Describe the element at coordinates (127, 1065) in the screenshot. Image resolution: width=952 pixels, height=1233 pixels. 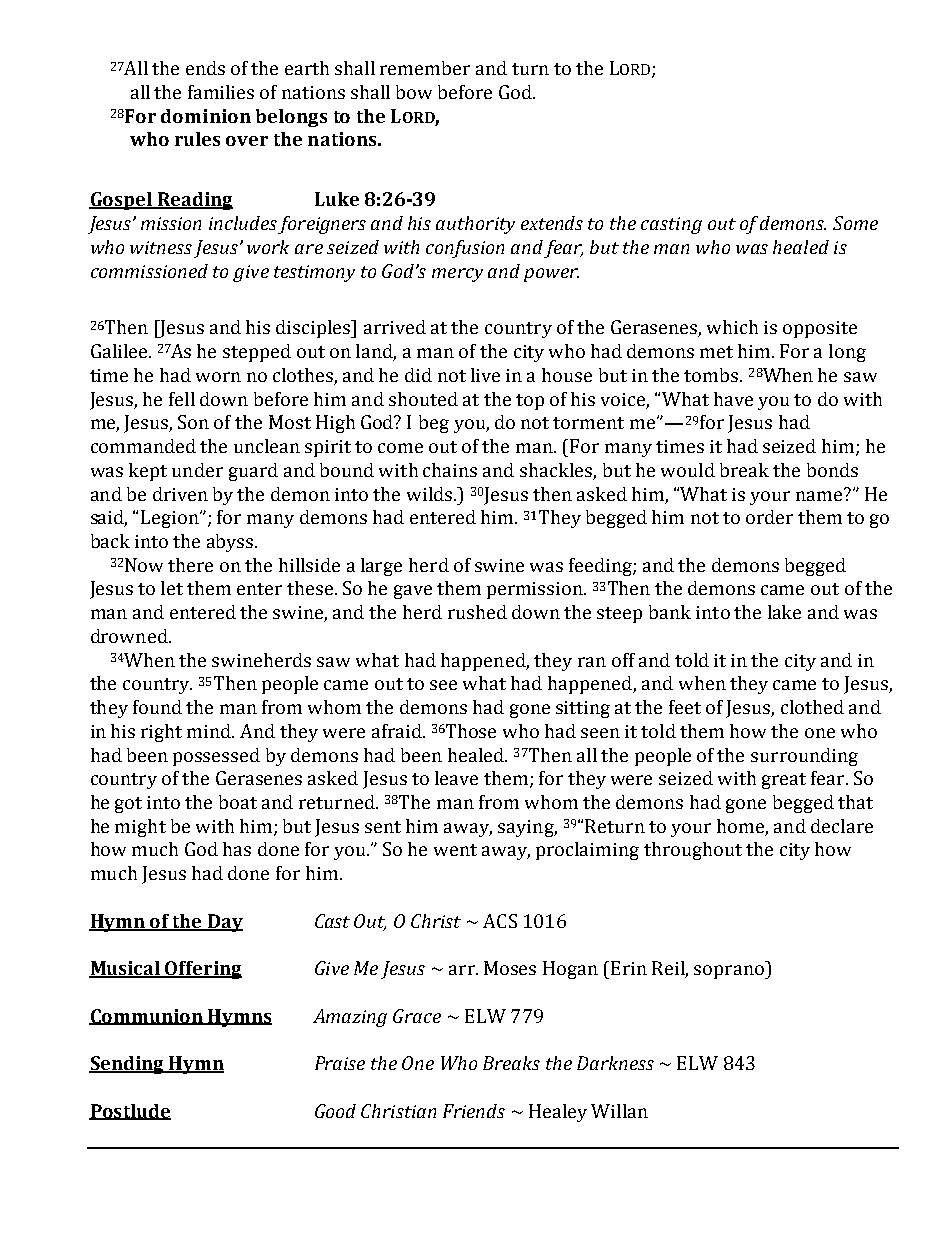
I see `Sending` at that location.
